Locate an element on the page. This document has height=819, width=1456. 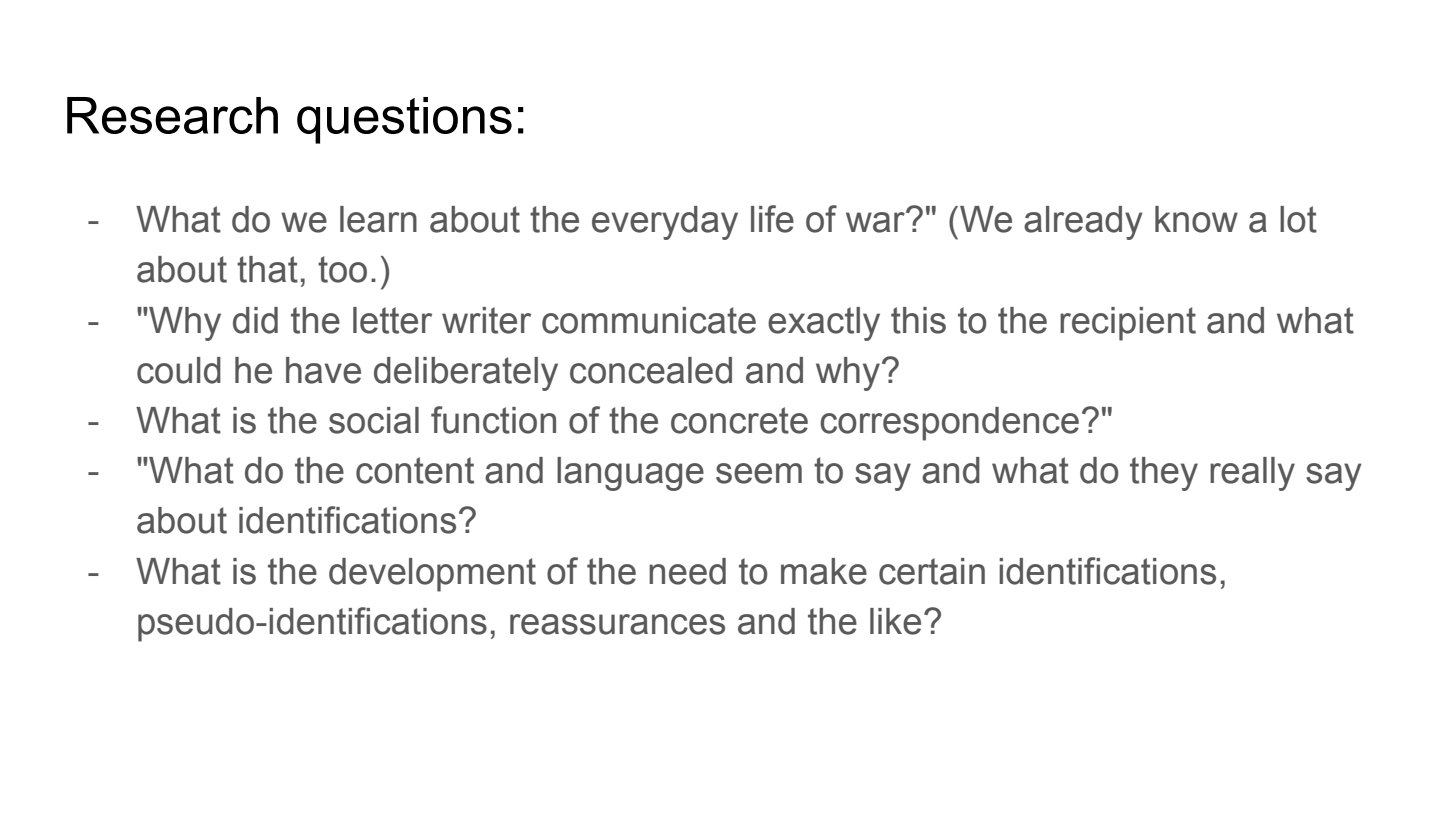
reassurances is located at coordinates (617, 624).
